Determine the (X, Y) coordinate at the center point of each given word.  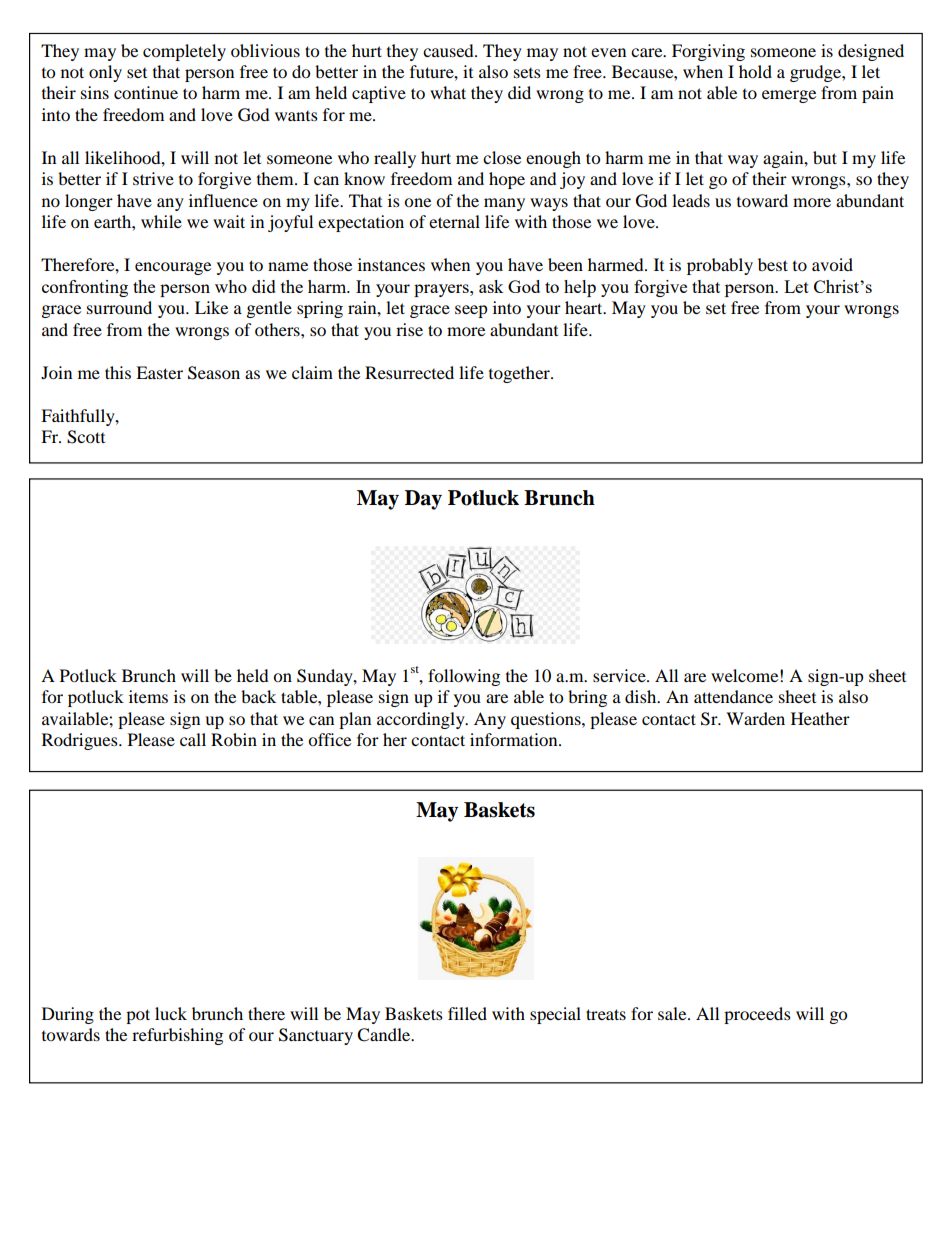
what (448, 92)
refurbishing (177, 1036)
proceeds (757, 1015)
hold (755, 71)
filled (467, 1013)
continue (146, 92)
